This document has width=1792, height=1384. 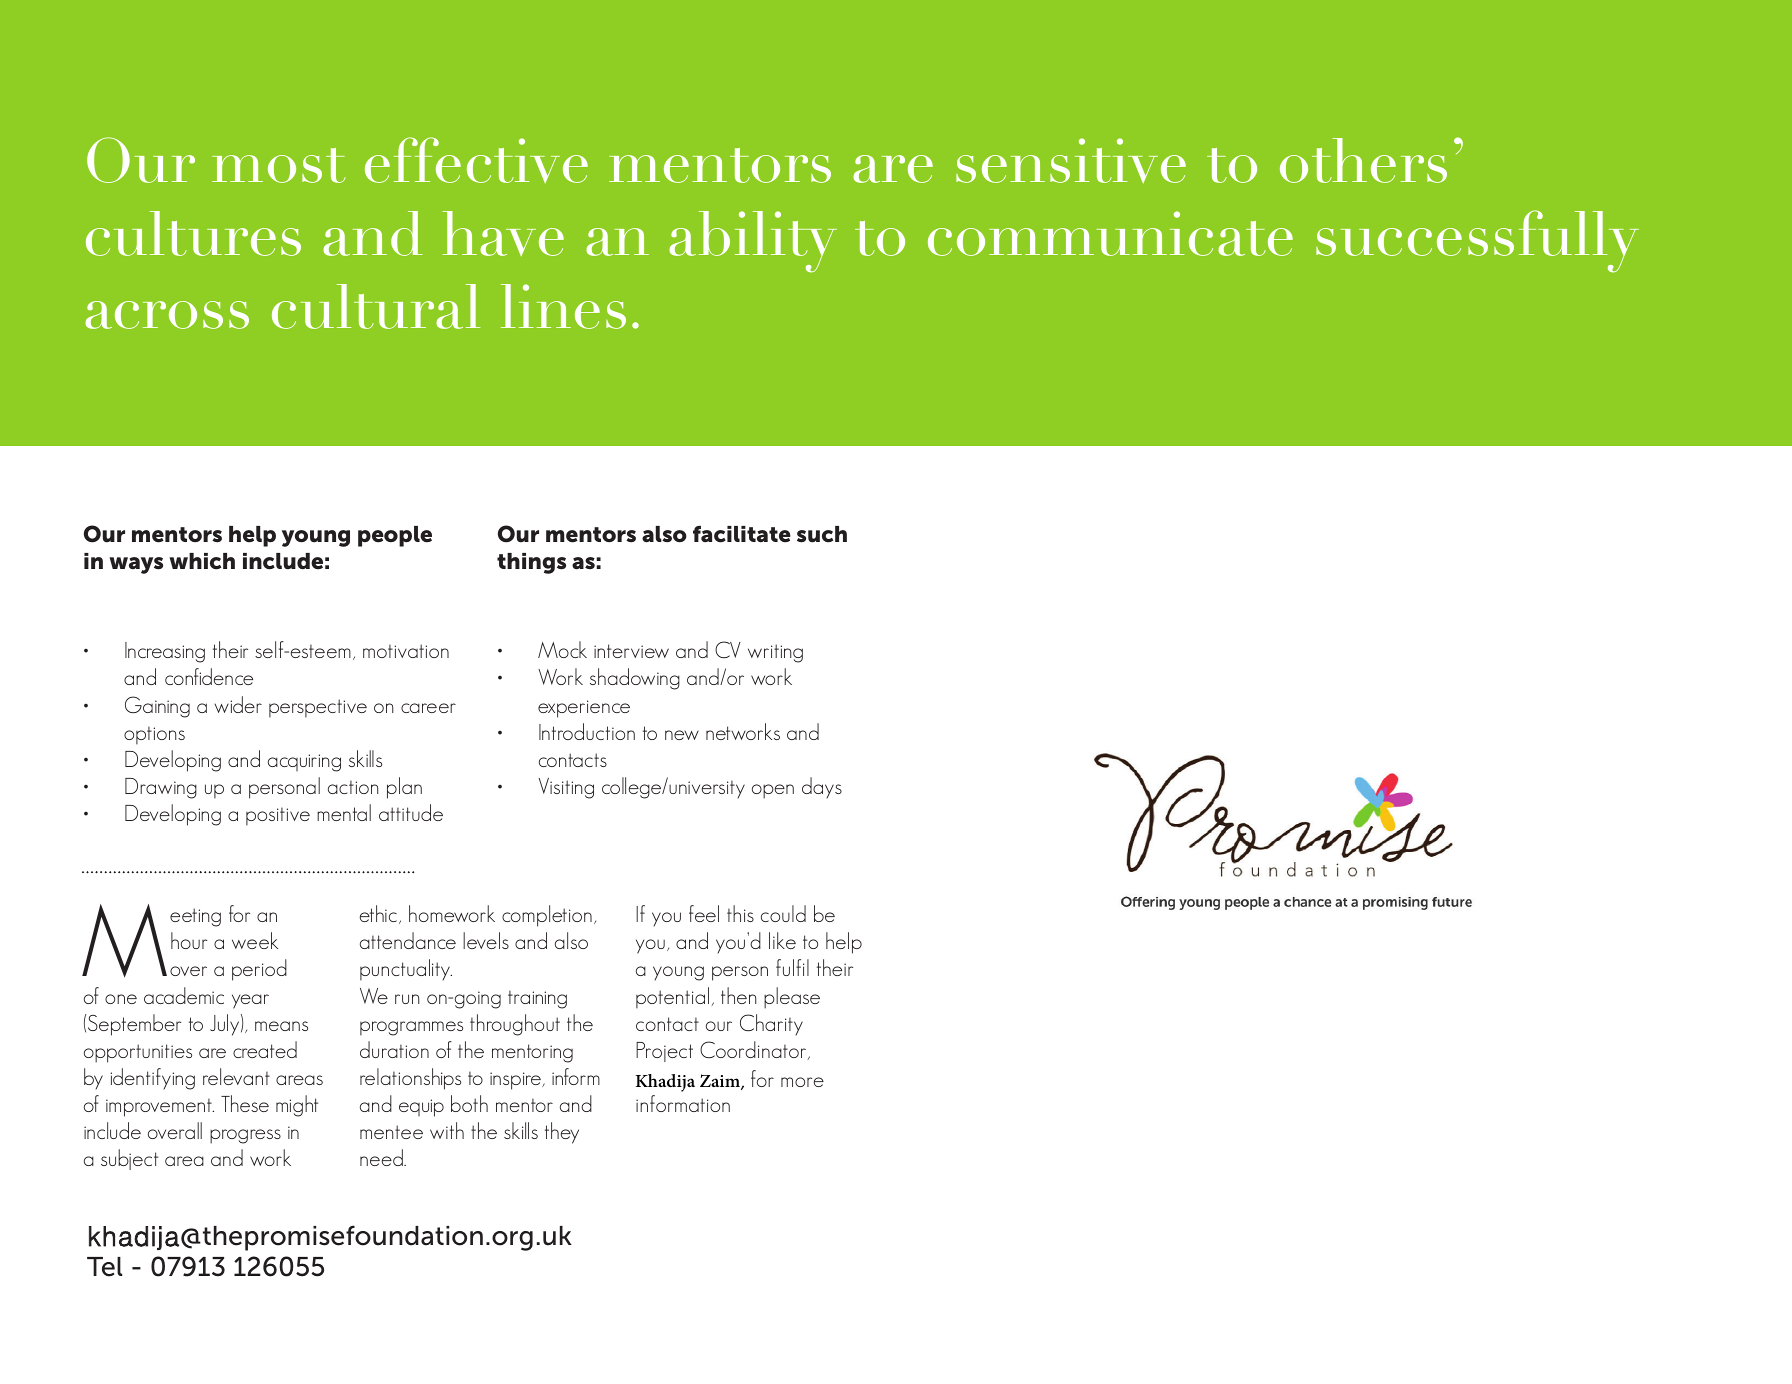 What do you see at coordinates (279, 165) in the document?
I see `most` at bounding box center [279, 165].
